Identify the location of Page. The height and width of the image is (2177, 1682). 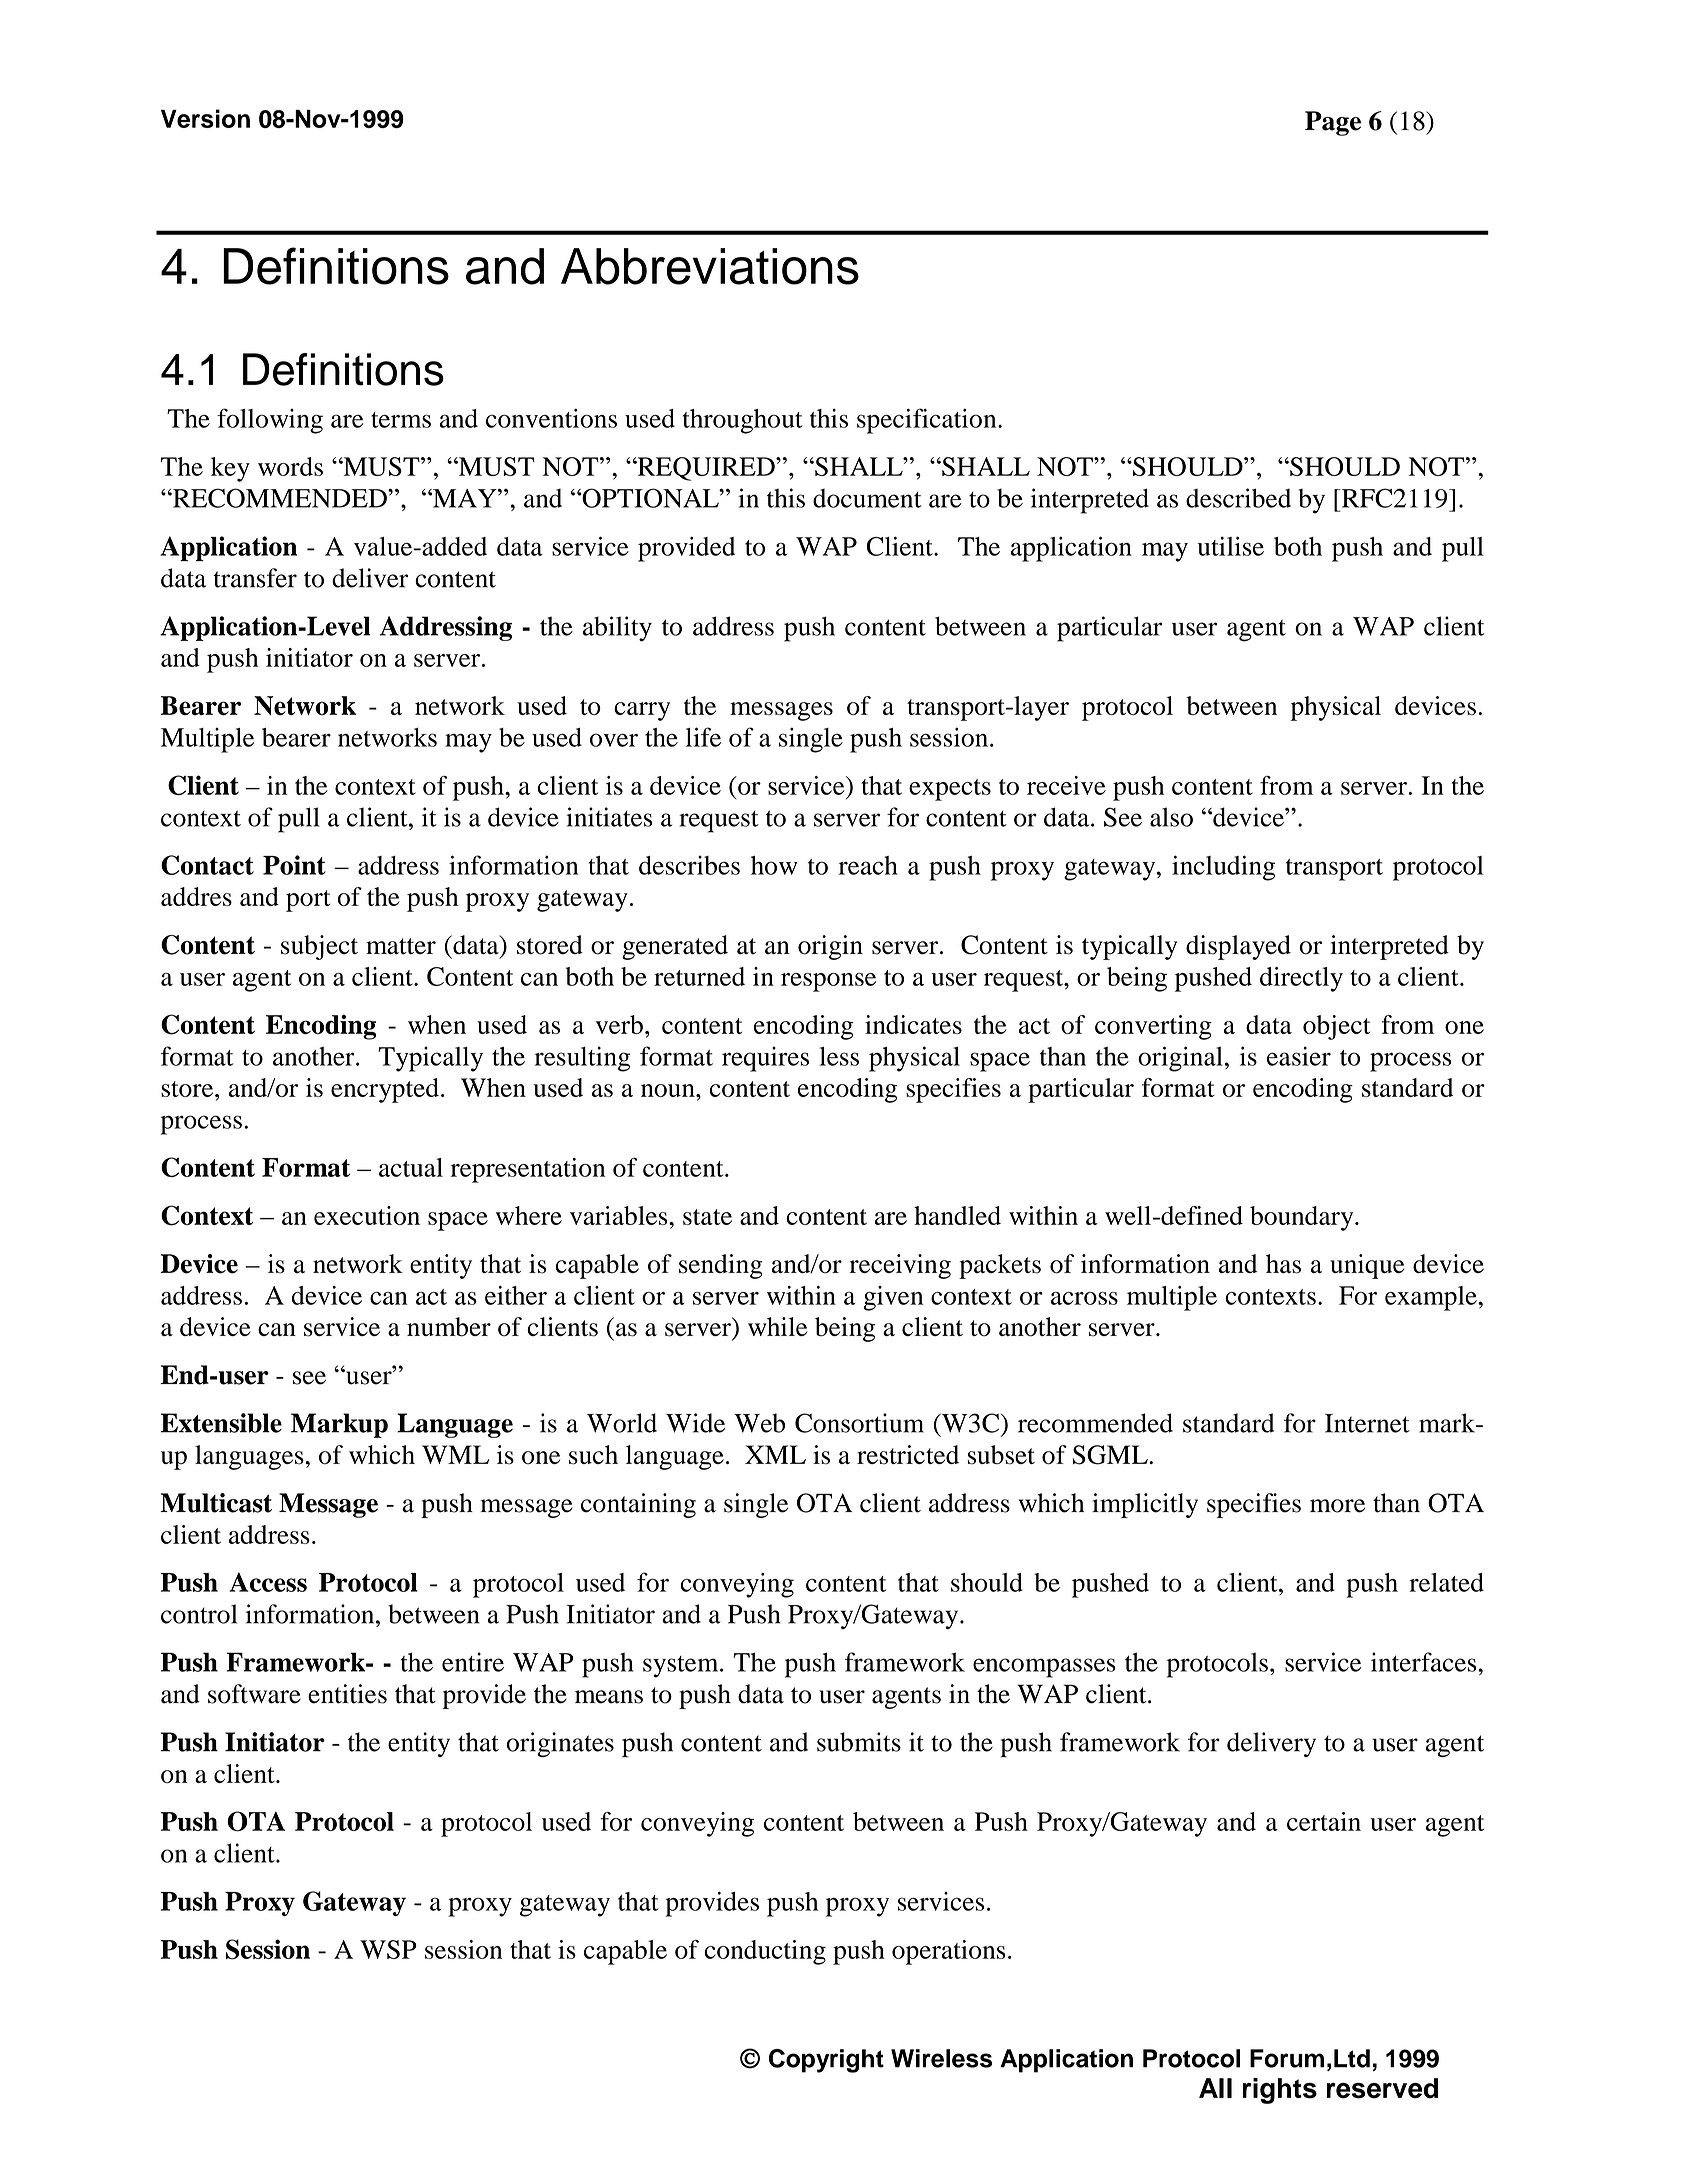
(1333, 123).
